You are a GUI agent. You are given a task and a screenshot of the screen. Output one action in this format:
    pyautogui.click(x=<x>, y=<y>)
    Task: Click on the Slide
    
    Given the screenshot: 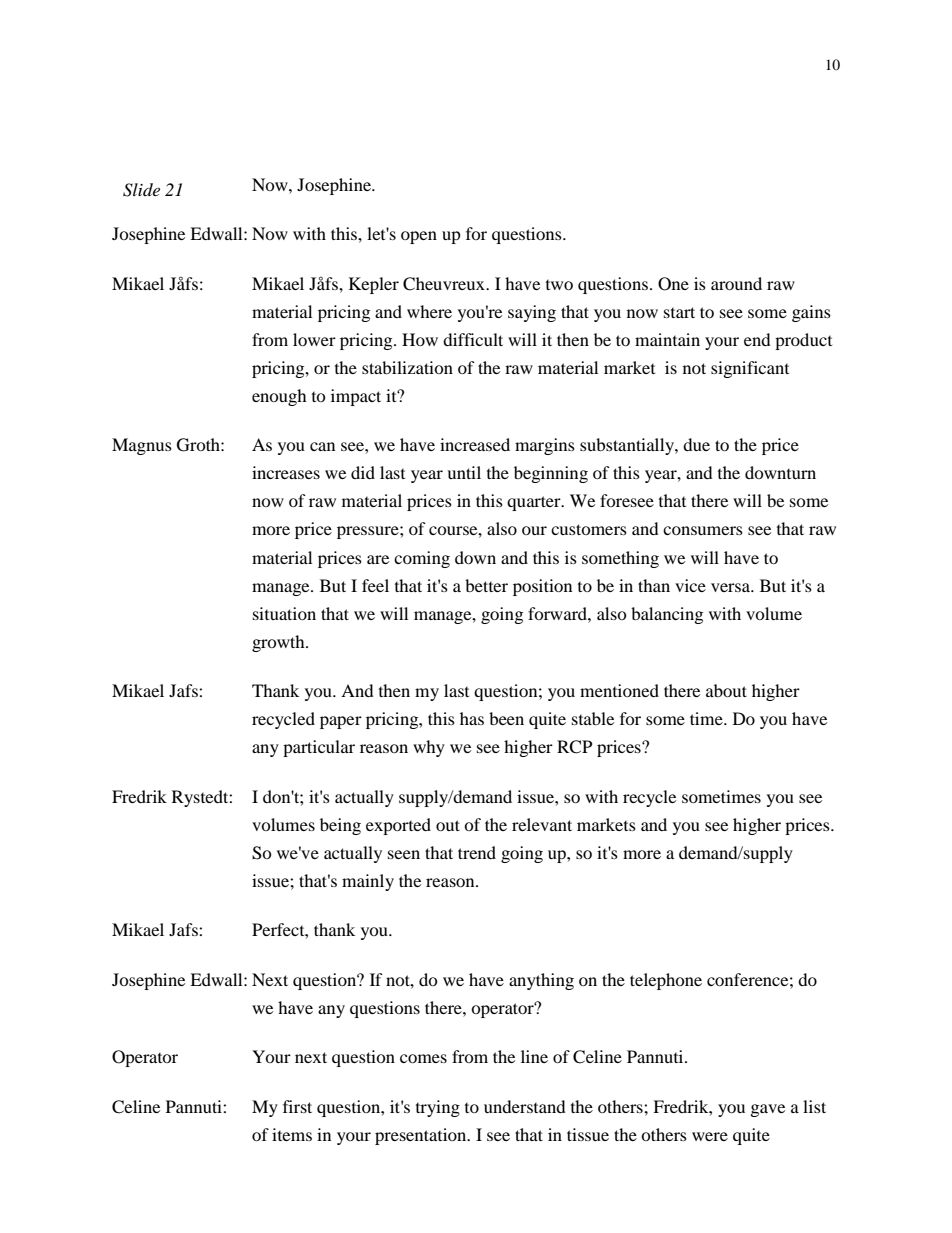 What is the action you would take?
    pyautogui.click(x=141, y=190)
